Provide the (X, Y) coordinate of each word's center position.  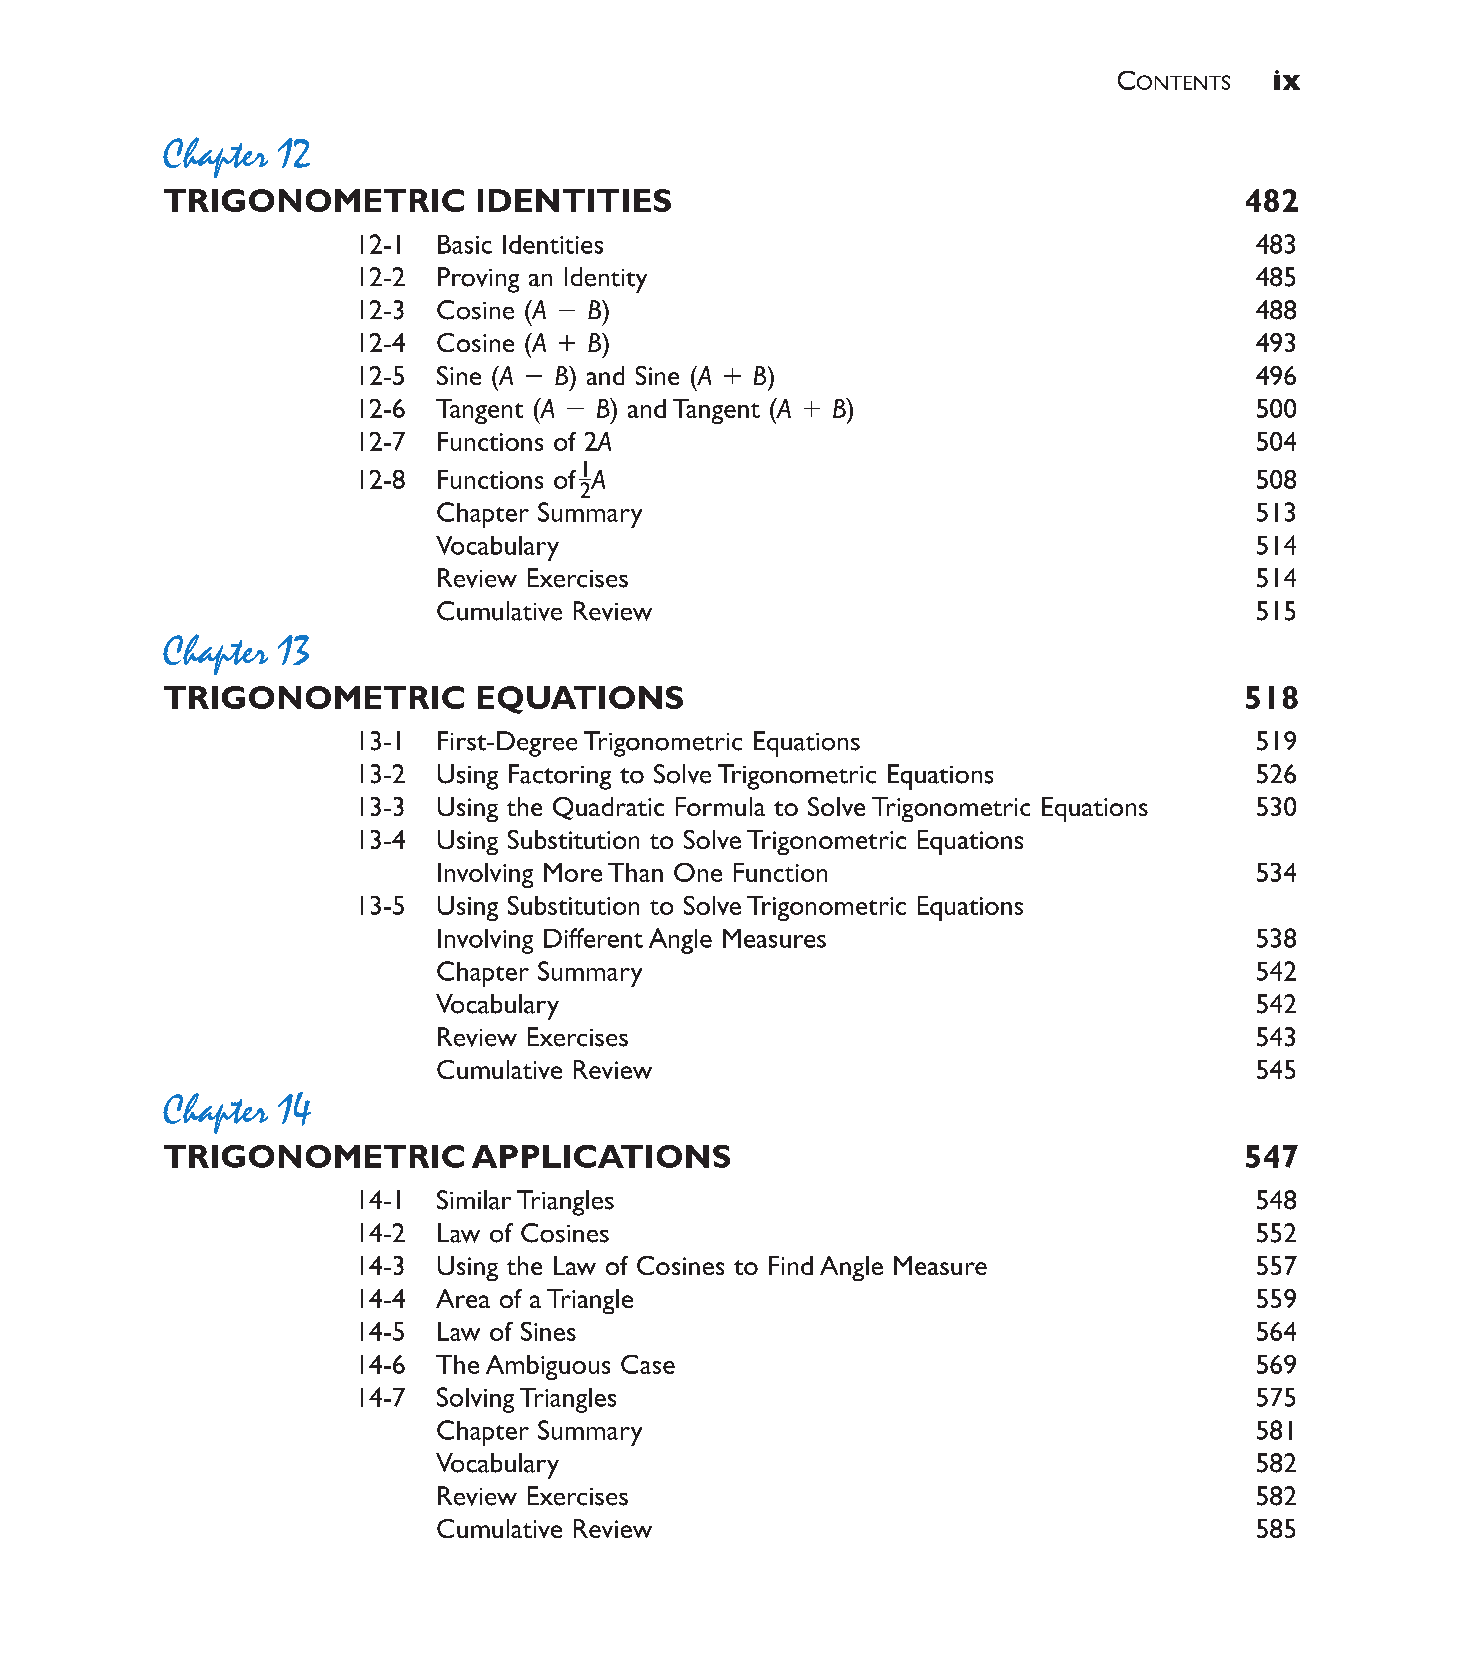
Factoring (560, 777)
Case (648, 1364)
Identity (606, 280)
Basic (465, 244)
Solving (475, 1400)
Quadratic (608, 808)
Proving (478, 280)
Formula (720, 806)
